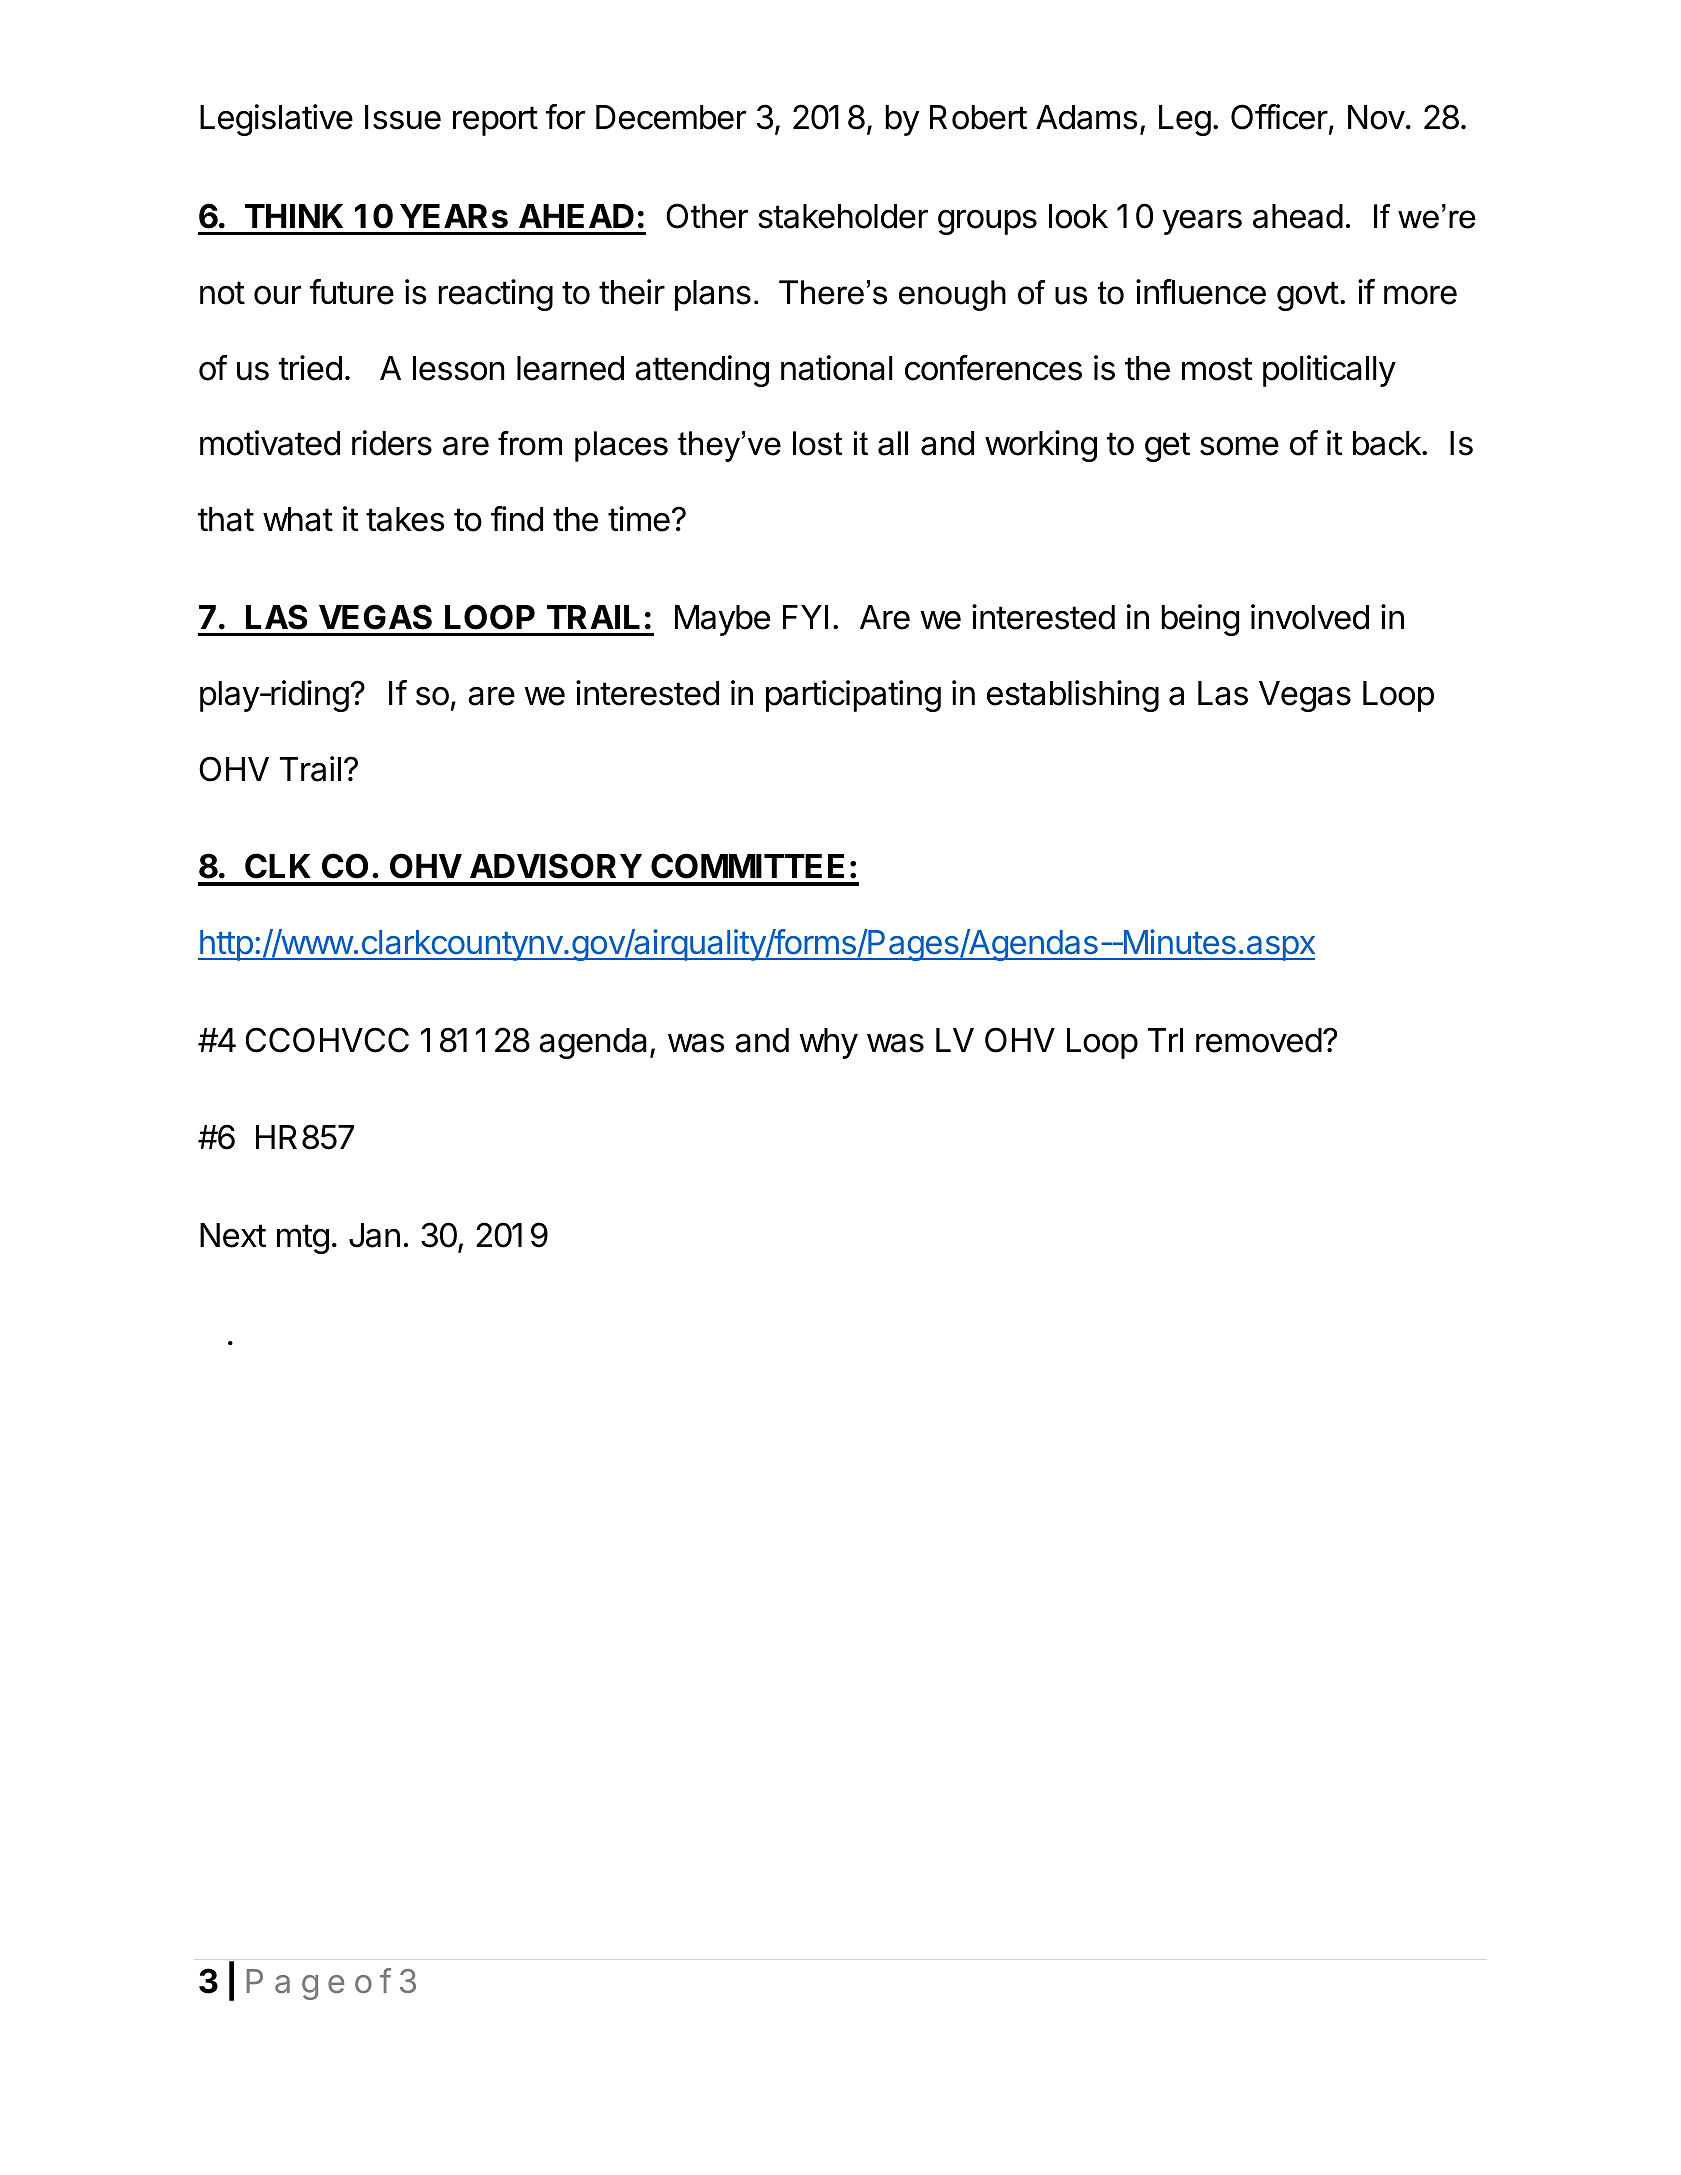 The width and height of the document is (1681, 2175). Describe the element at coordinates (1279, 117) in the document. I see `Officer` at that location.
